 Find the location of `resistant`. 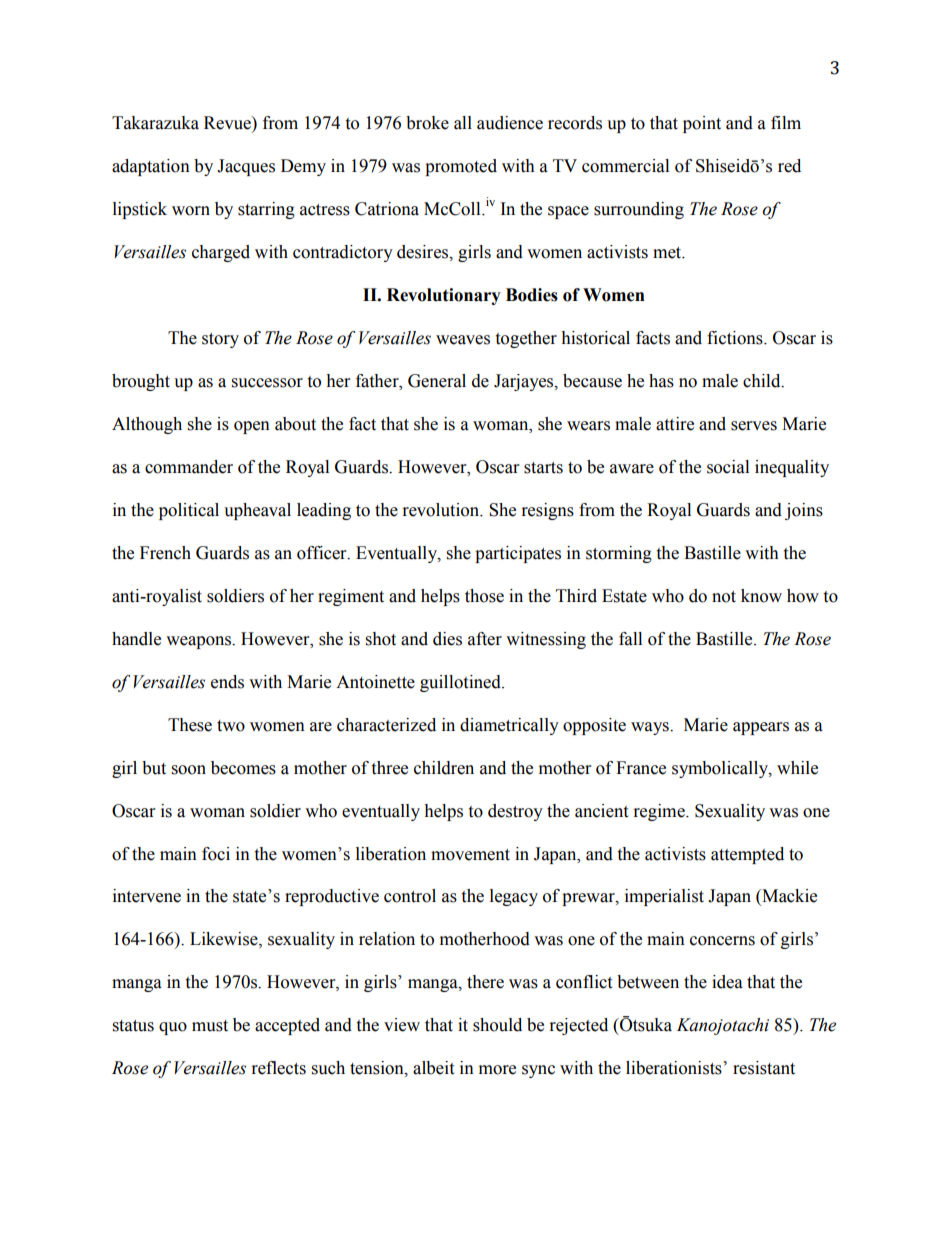

resistant is located at coordinates (764, 1068).
